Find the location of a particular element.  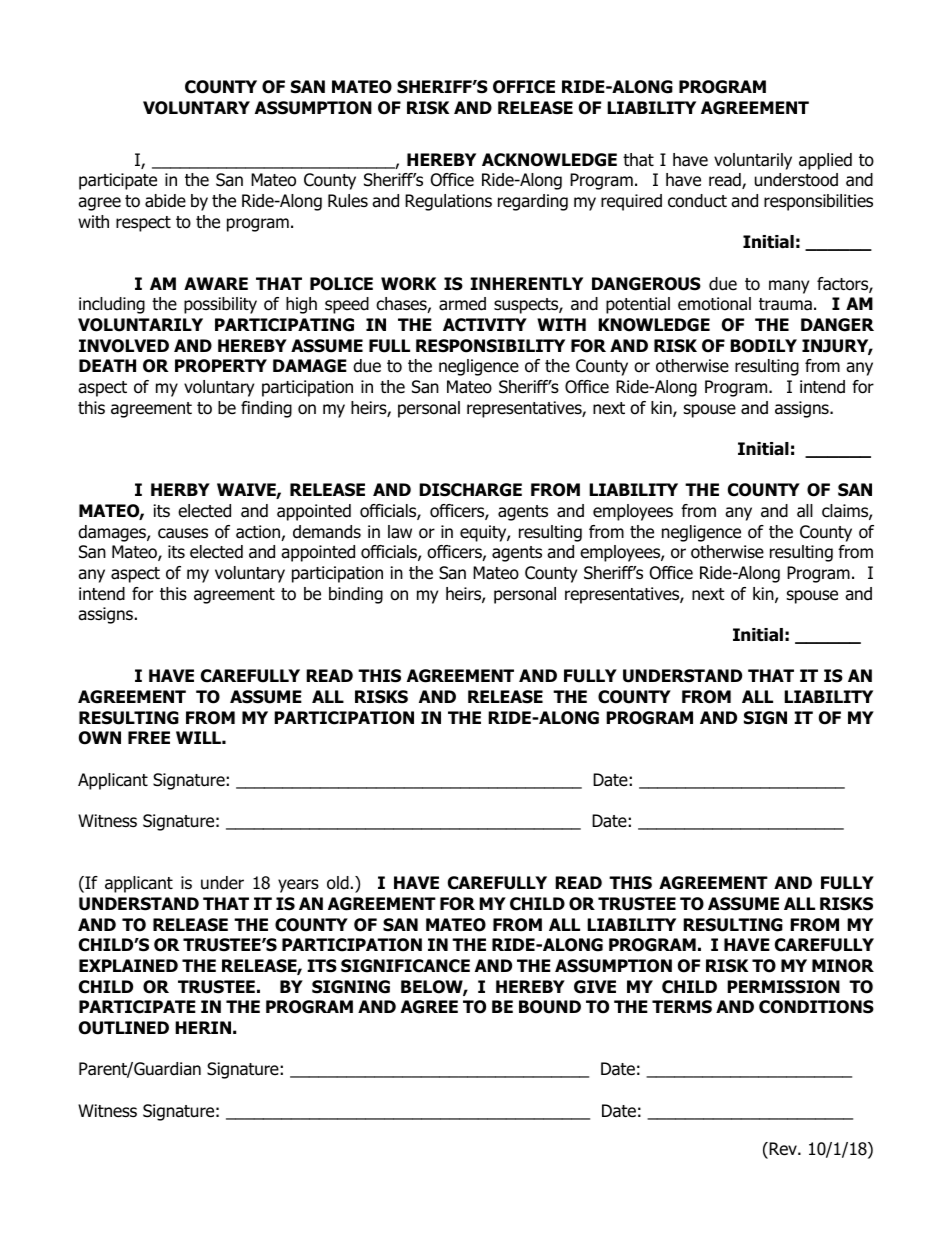

FREE is located at coordinates (149, 737).
